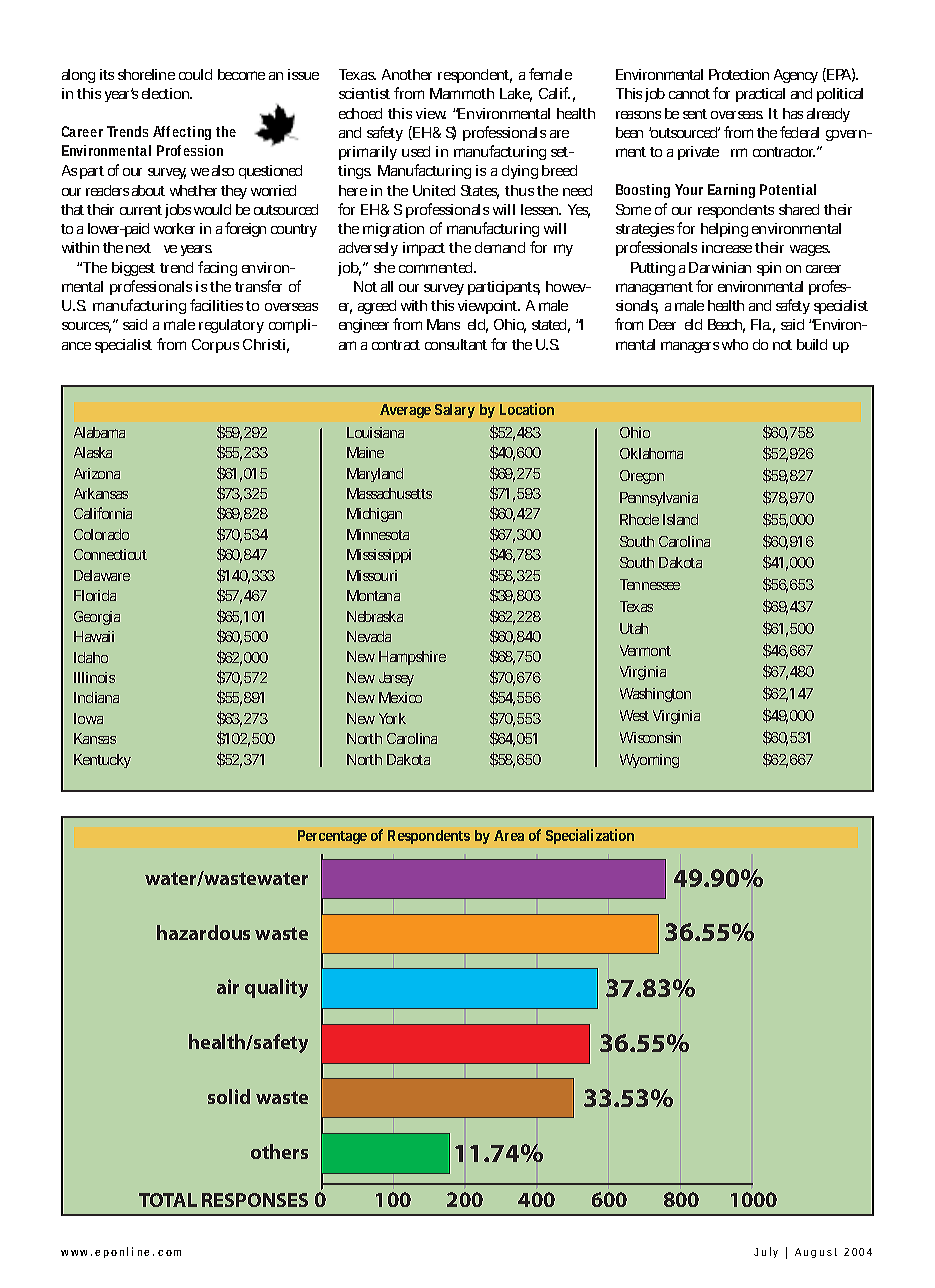 This page has width=935, height=1288. I want to click on Wyoming, so click(649, 761).
